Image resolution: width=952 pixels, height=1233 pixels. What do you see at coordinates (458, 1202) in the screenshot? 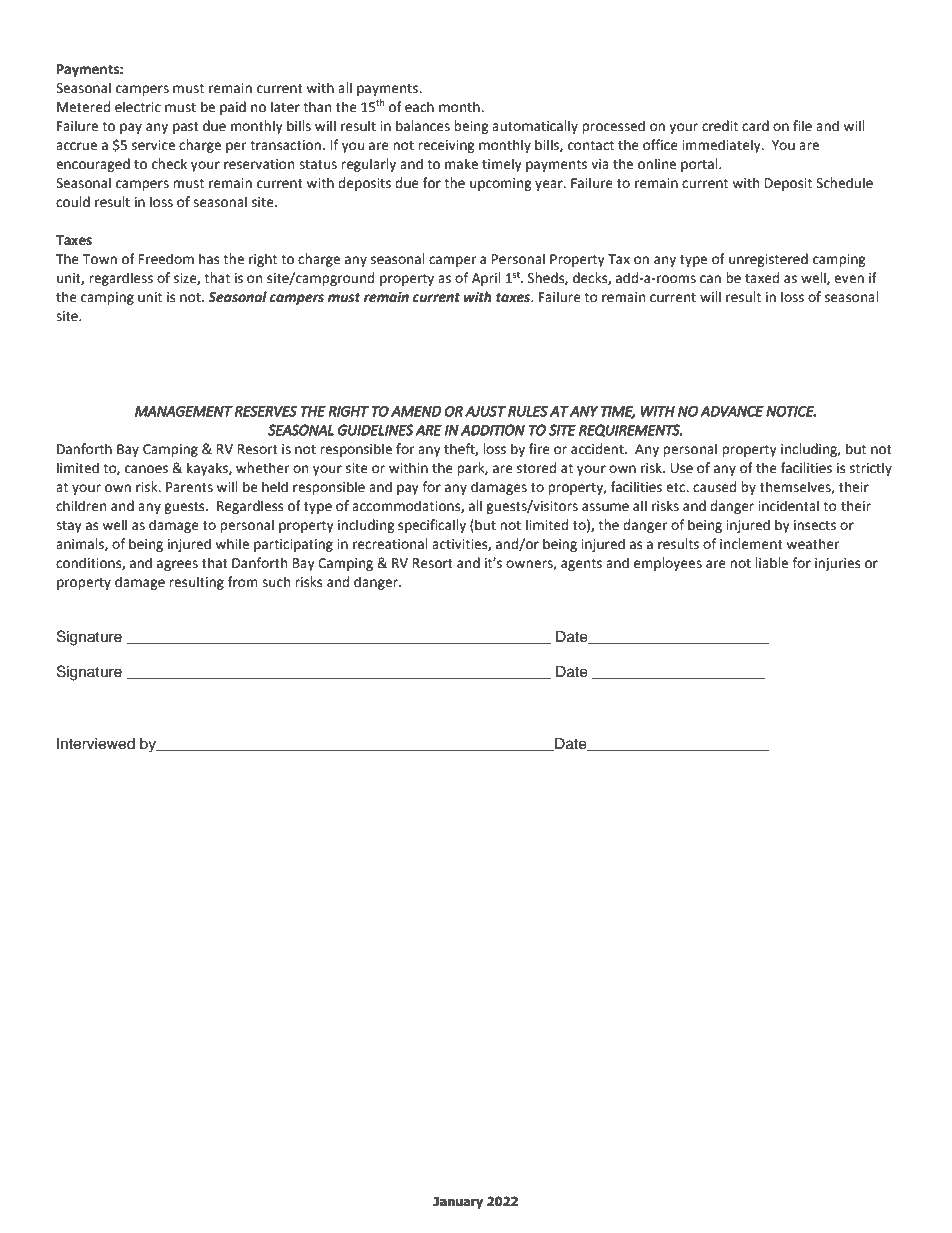
I see `January` at bounding box center [458, 1202].
